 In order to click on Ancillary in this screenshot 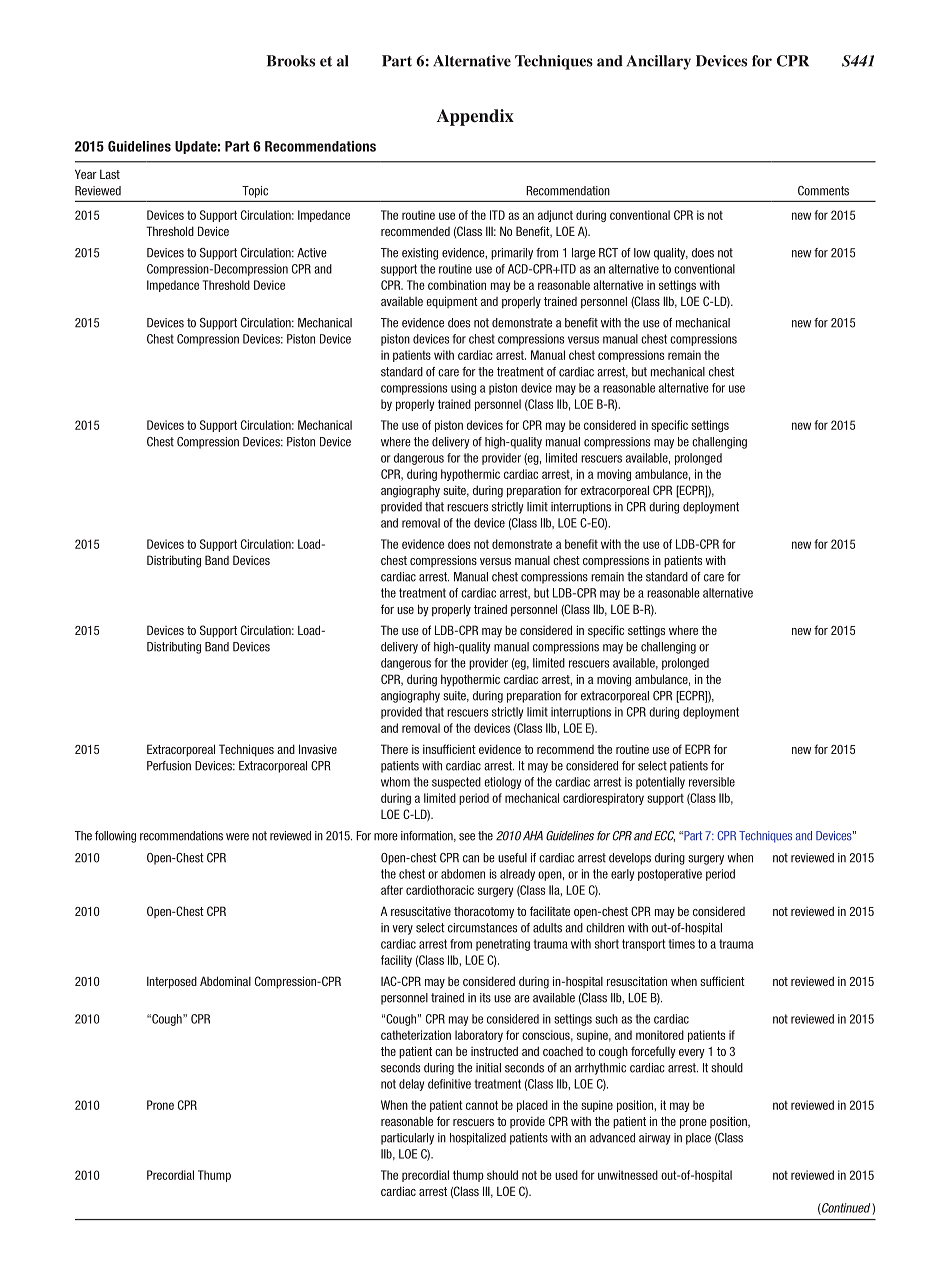, I will do `click(659, 62)`.
